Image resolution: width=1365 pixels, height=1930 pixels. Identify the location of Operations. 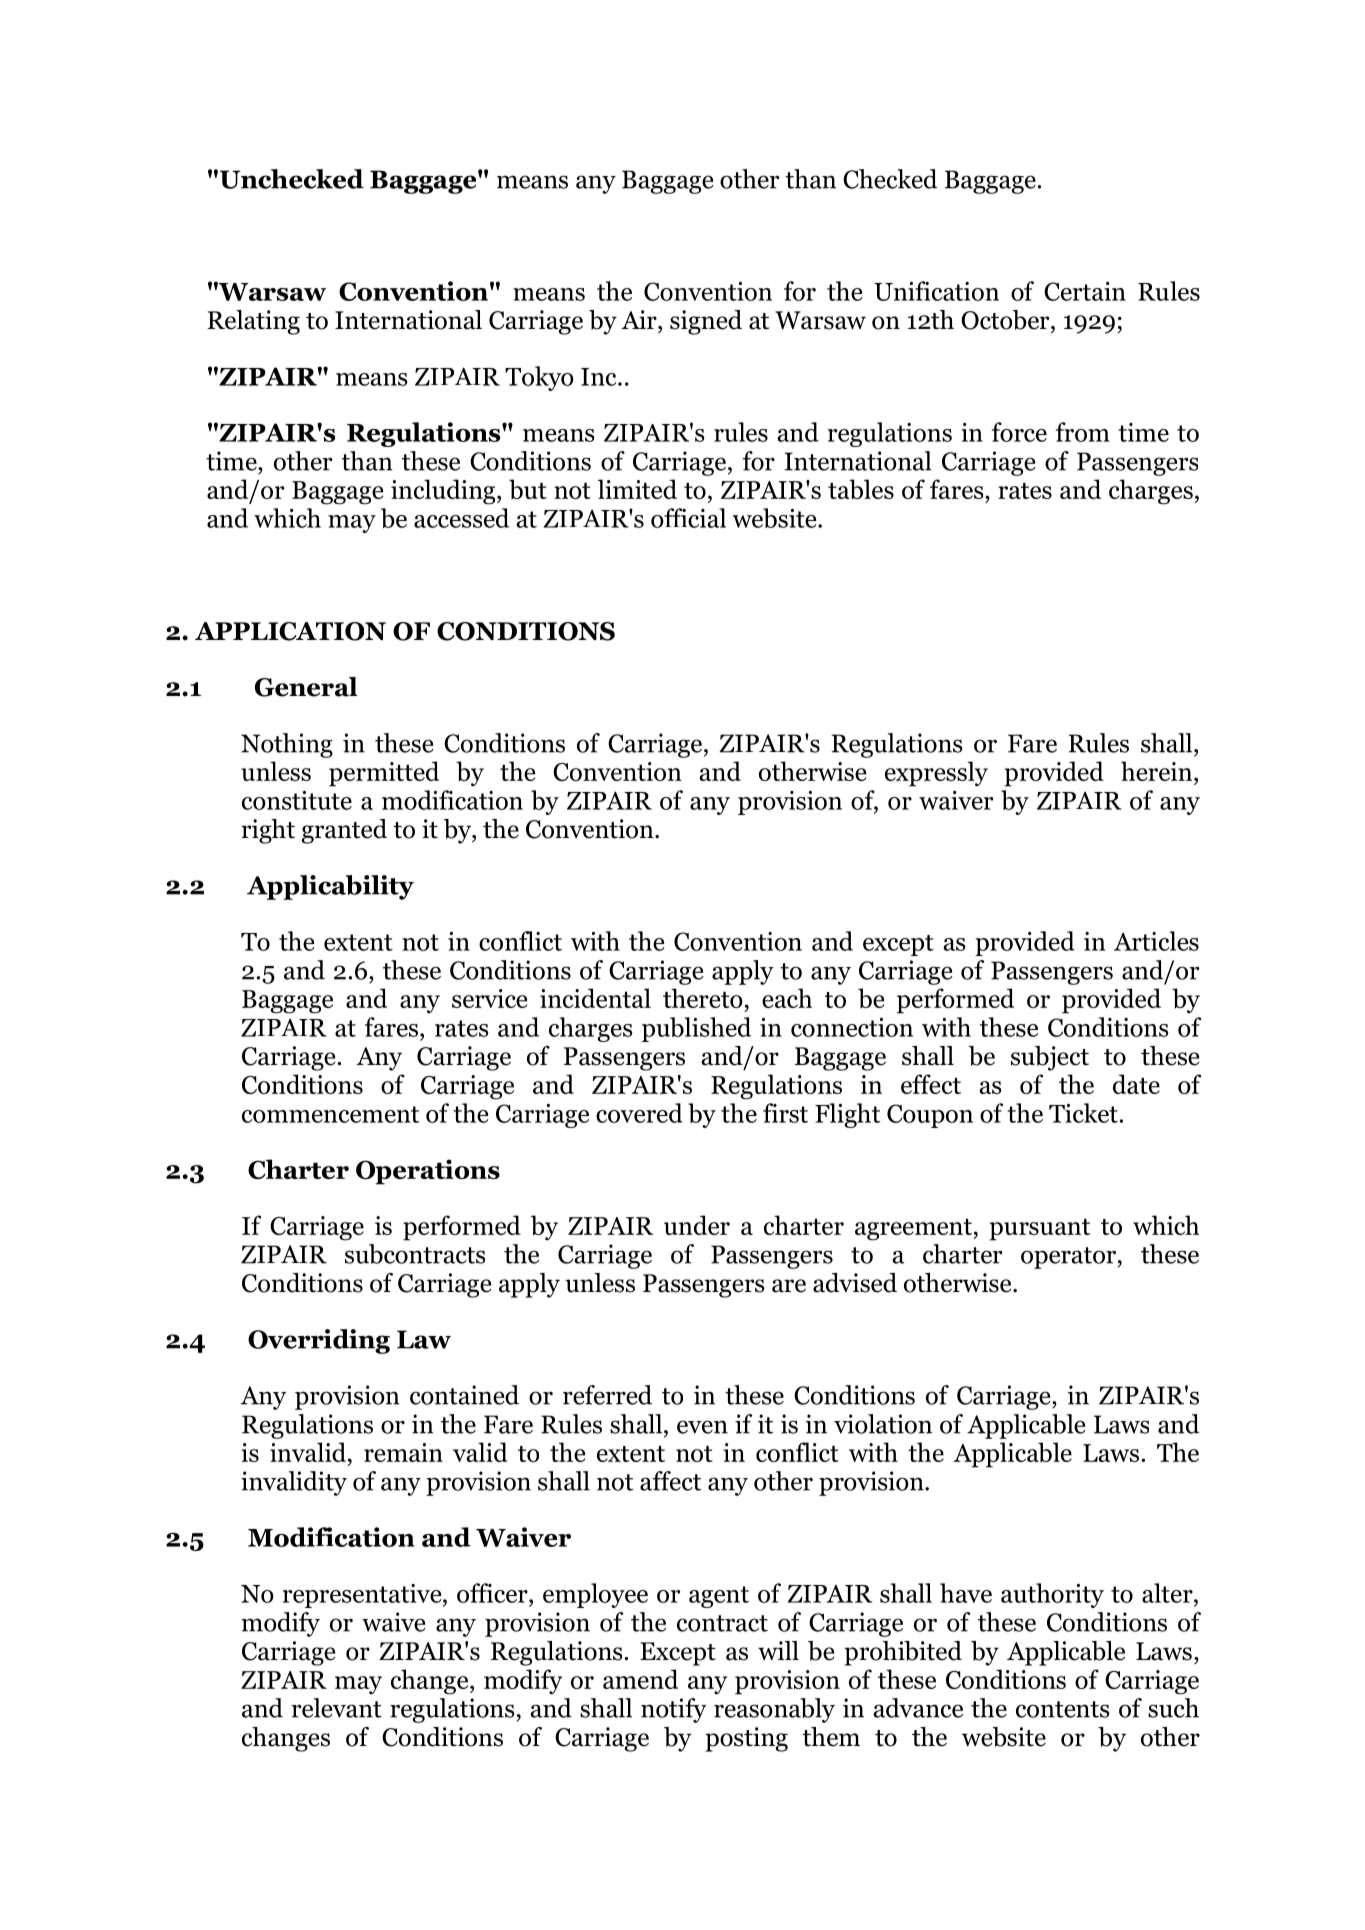
(428, 1172).
